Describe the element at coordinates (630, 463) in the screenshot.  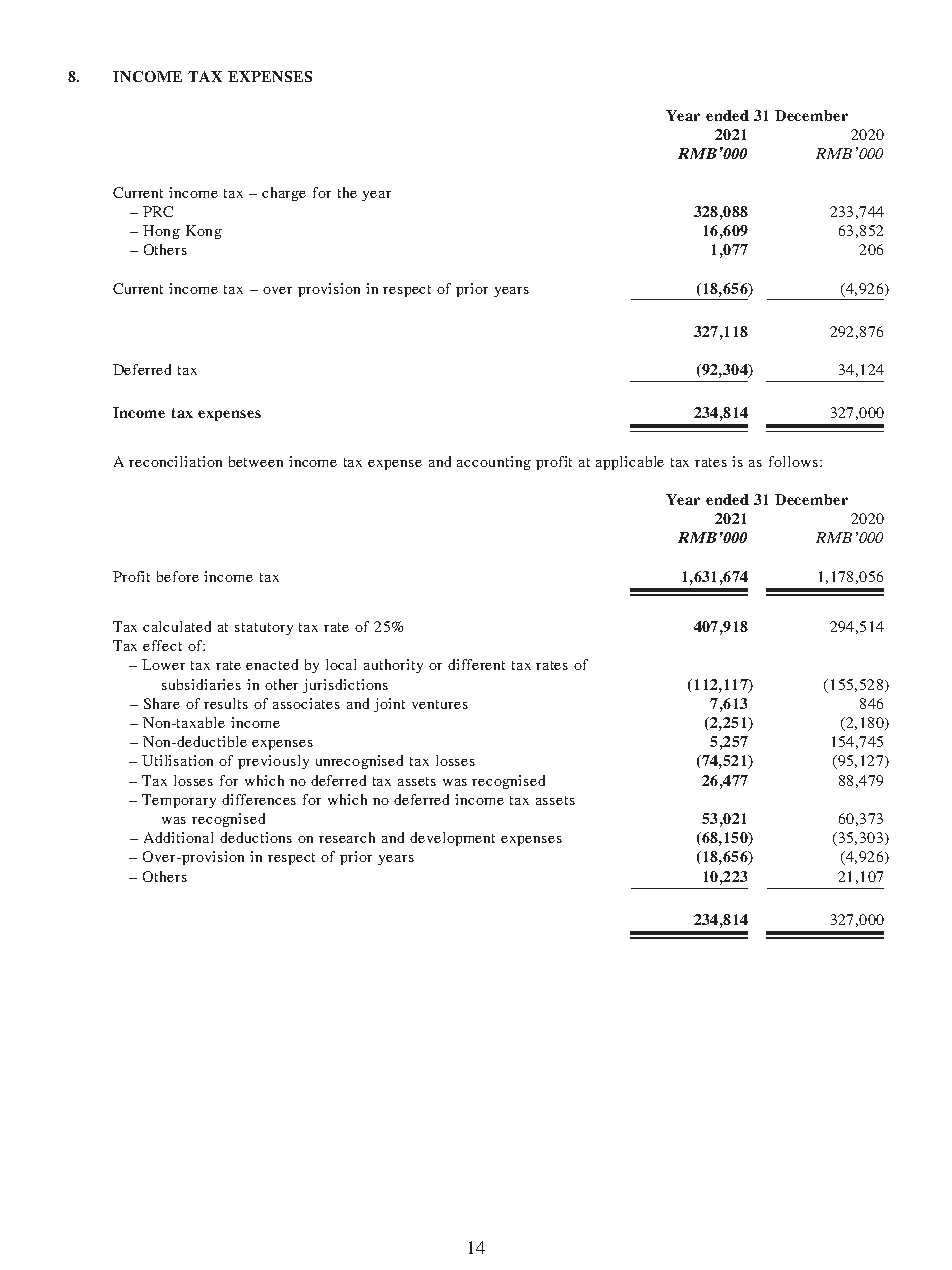
I see `applicable` at that location.
